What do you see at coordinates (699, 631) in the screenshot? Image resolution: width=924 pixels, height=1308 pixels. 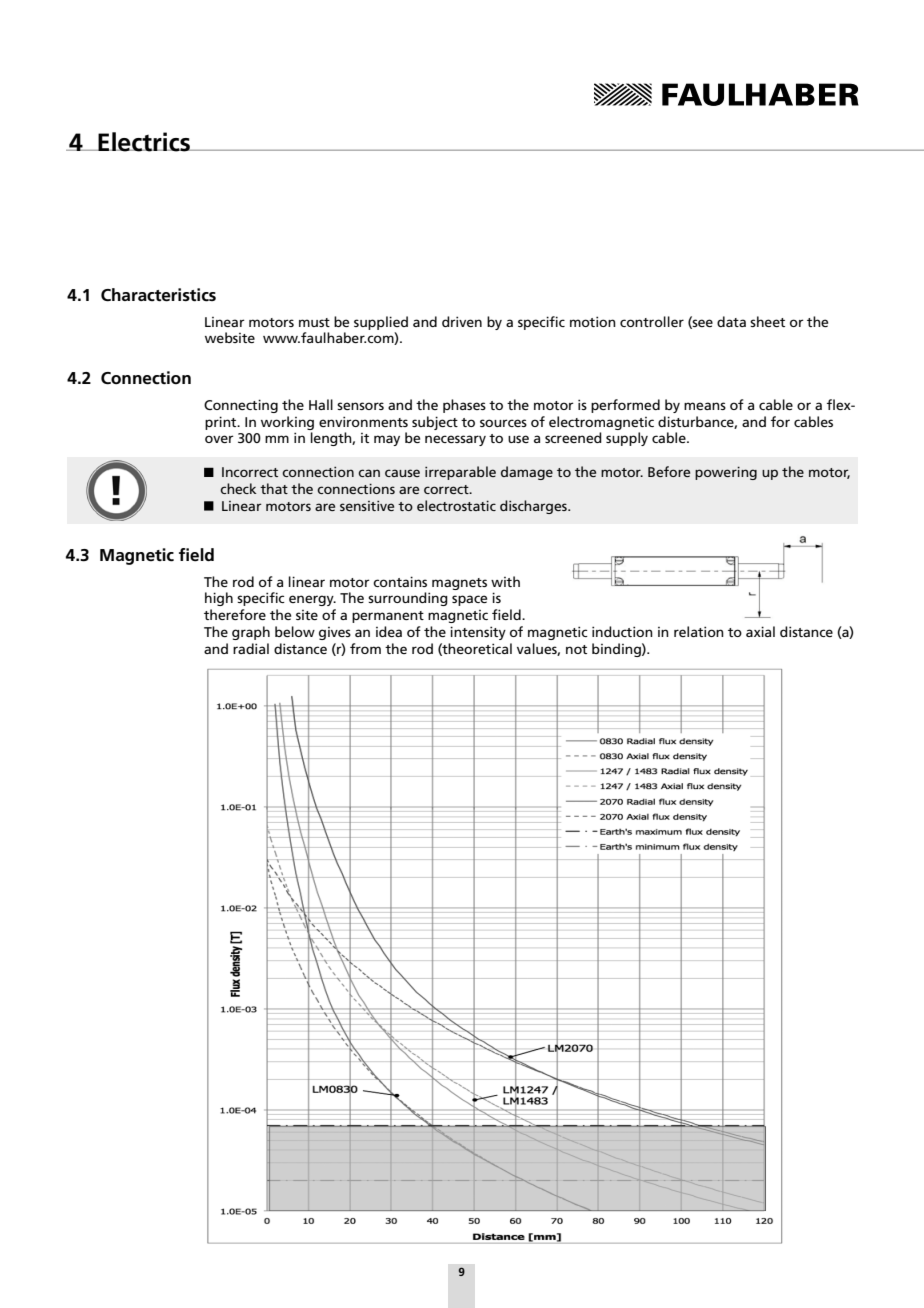 I see `relation` at bounding box center [699, 631].
